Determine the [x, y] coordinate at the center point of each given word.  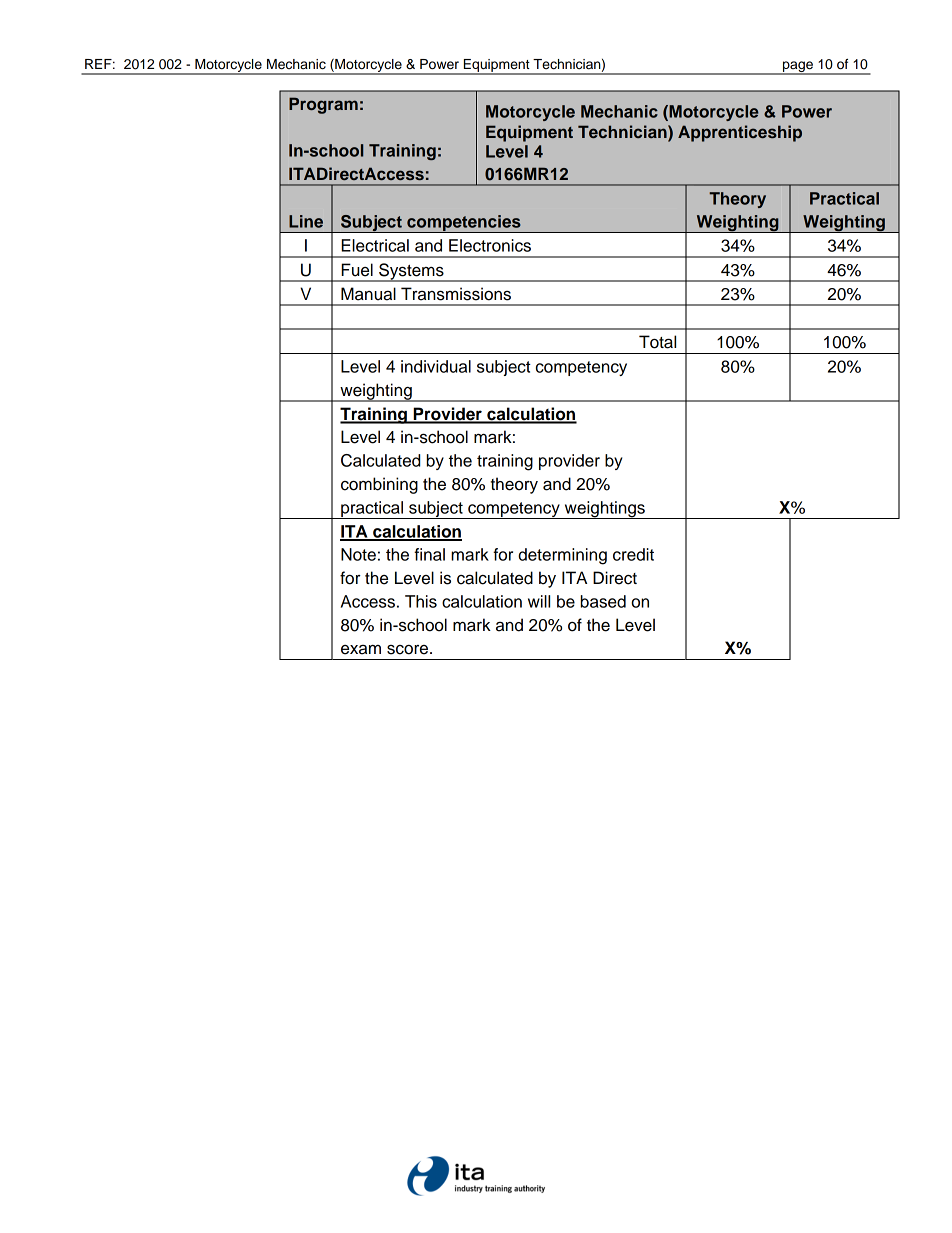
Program [323, 105]
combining [379, 485]
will [539, 601]
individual [436, 366]
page [798, 68]
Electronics [490, 245]
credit [633, 554]
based [603, 601]
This [421, 601]
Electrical [375, 245]
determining [562, 556]
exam [361, 650]
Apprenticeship [740, 133]
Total [657, 342]
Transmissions [456, 294]
